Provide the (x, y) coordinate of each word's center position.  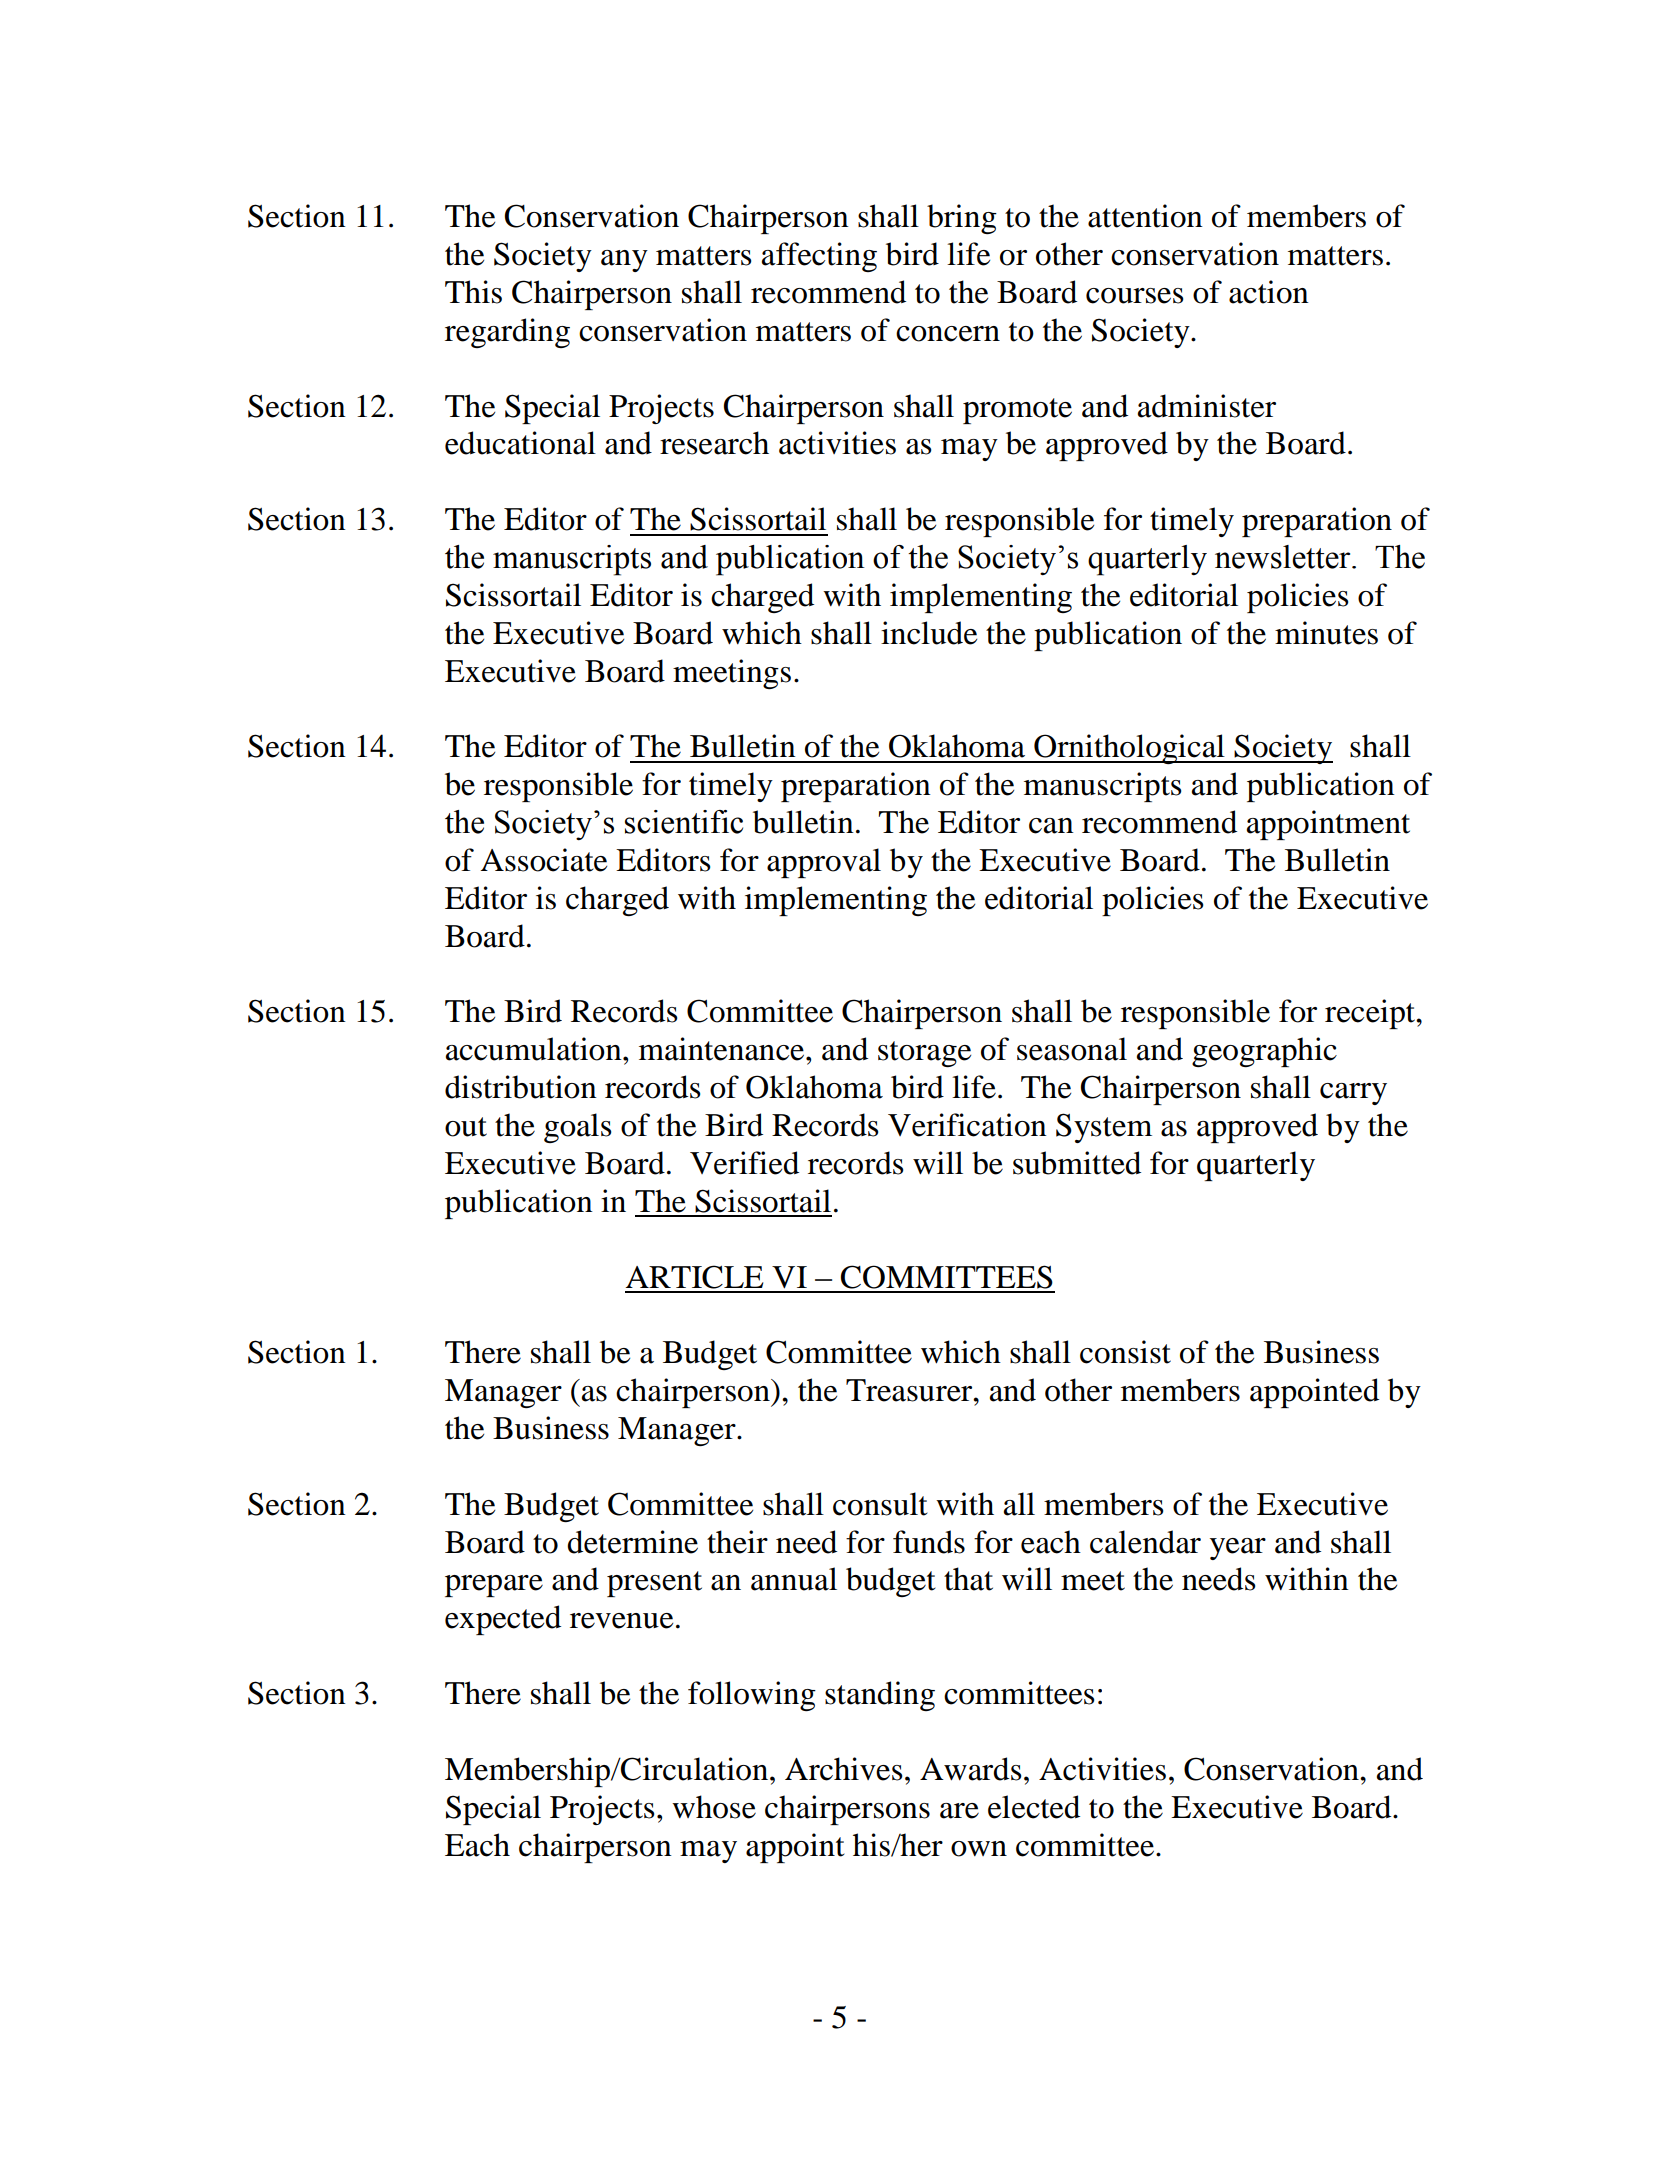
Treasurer (910, 1390)
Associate (544, 860)
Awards (970, 1769)
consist (1125, 1352)
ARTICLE (694, 1277)
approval (824, 863)
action (1269, 292)
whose (714, 1807)
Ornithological (1129, 749)
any (624, 261)
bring (962, 219)
